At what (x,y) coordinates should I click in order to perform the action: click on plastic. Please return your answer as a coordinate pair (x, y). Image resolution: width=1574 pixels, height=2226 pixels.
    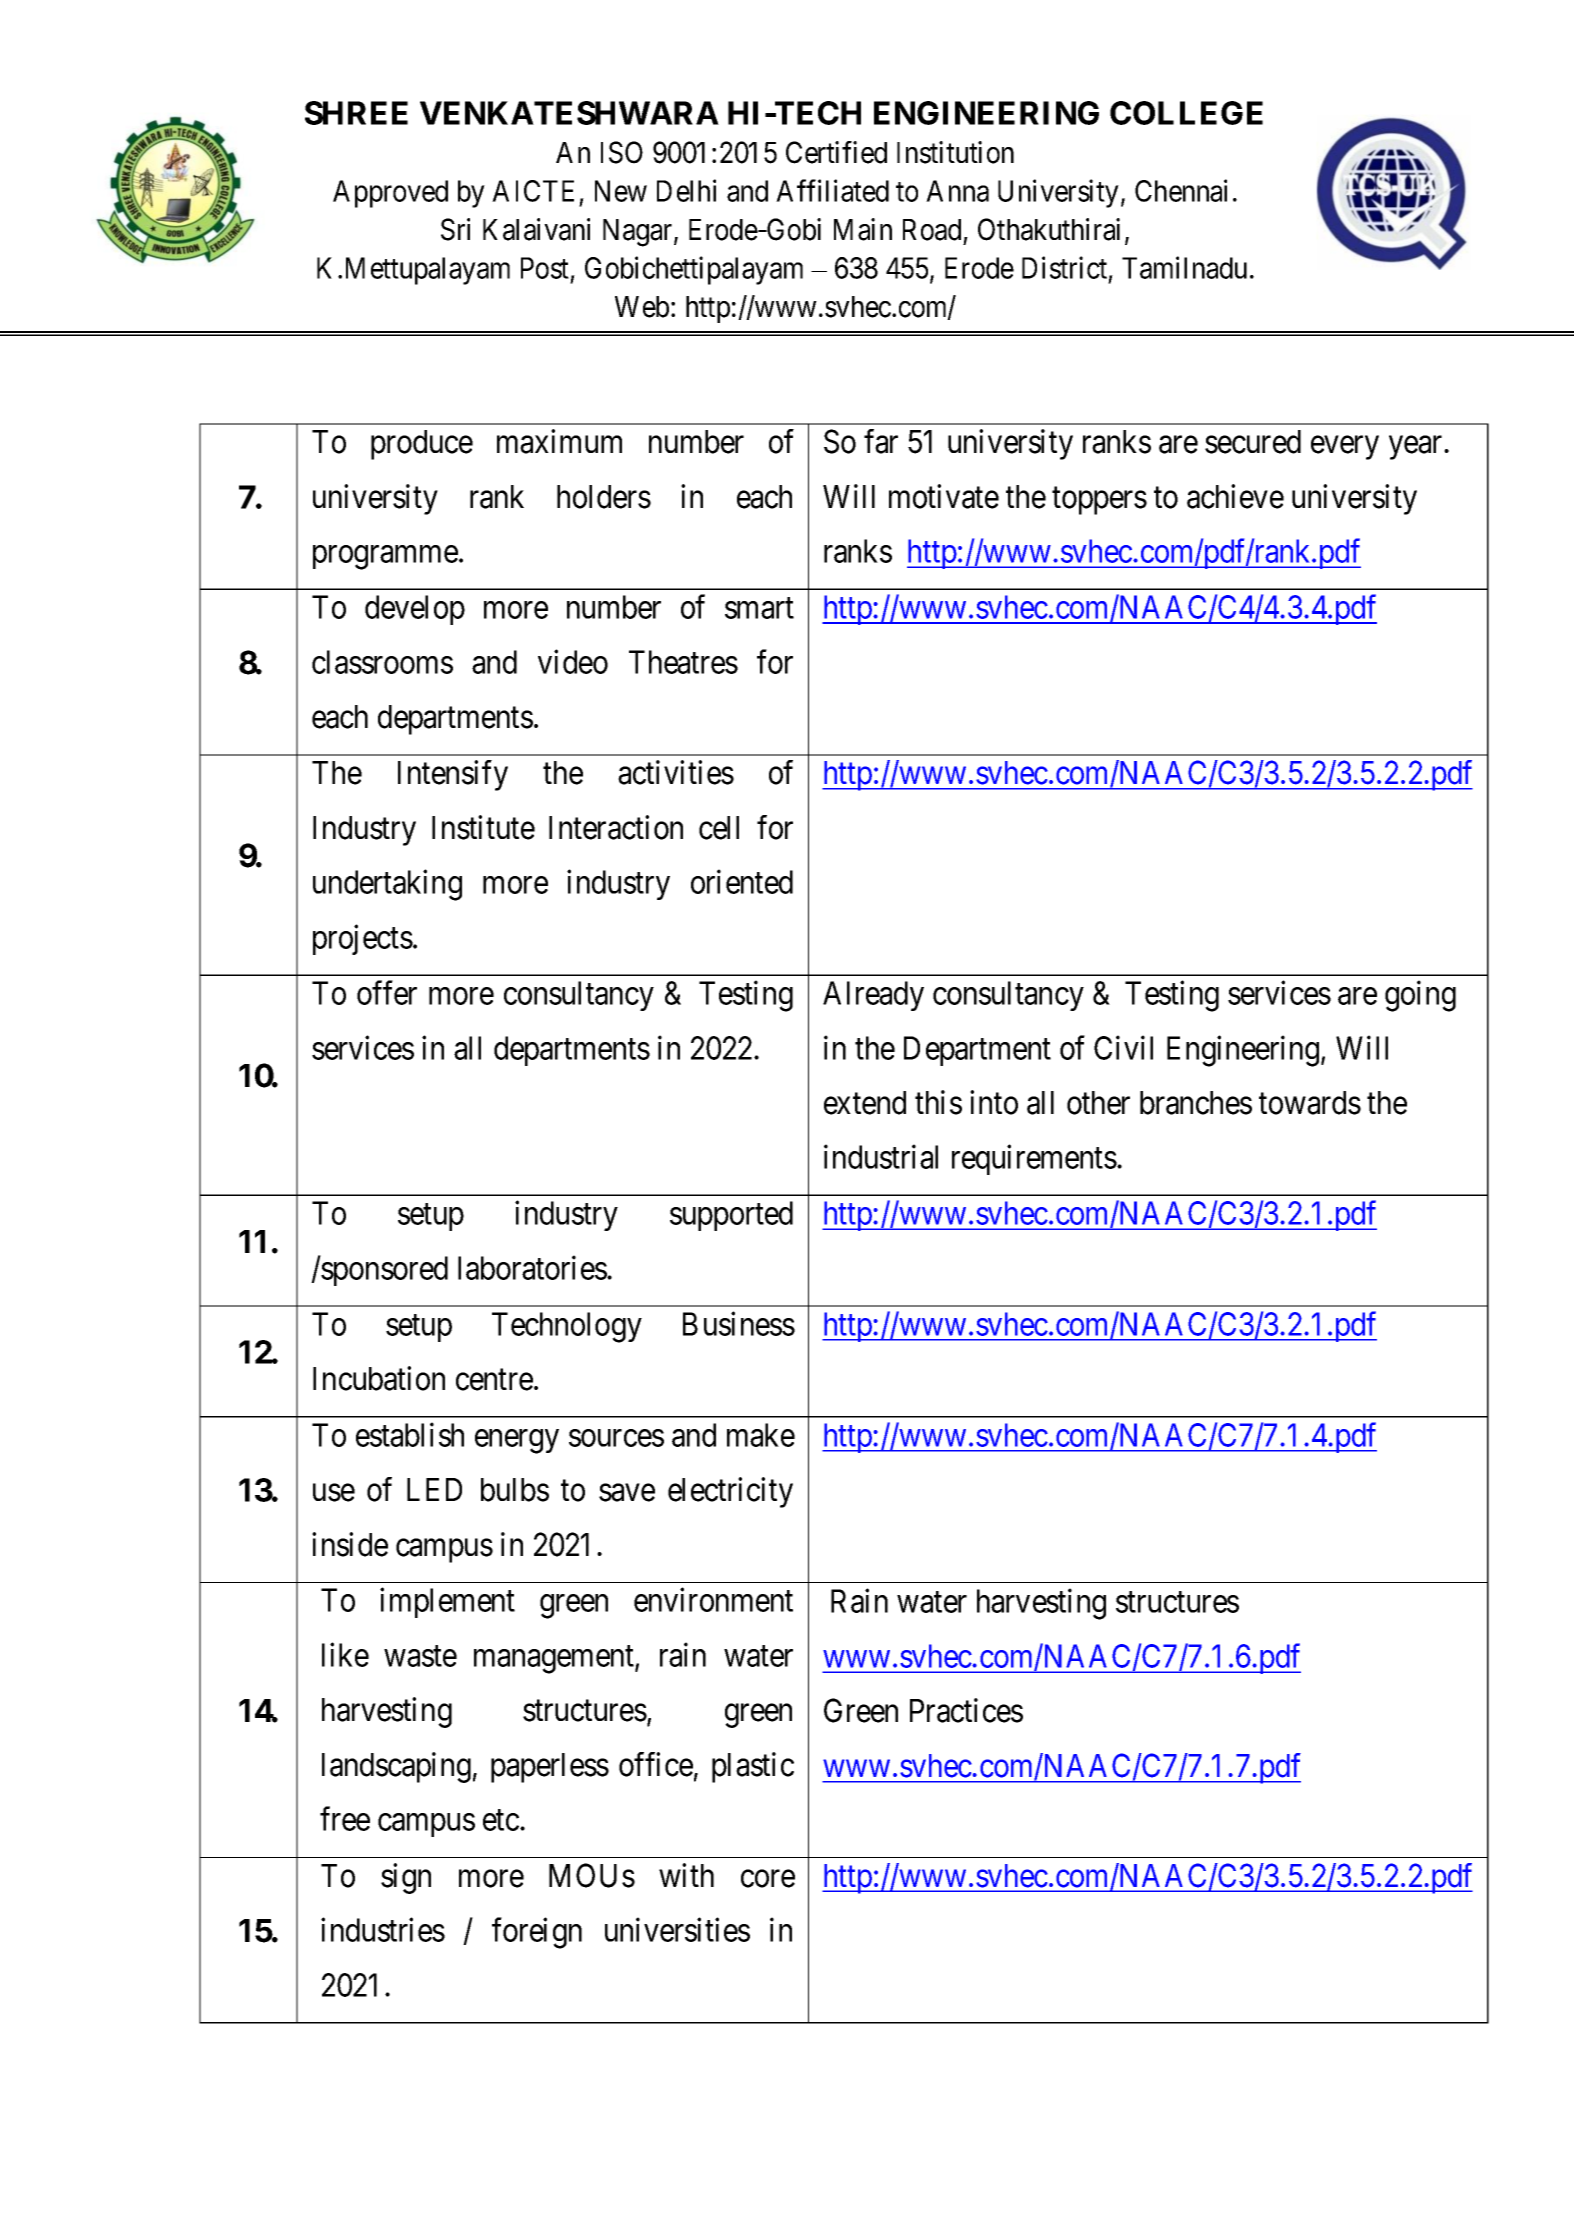
    Looking at the image, I should click on (753, 1767).
